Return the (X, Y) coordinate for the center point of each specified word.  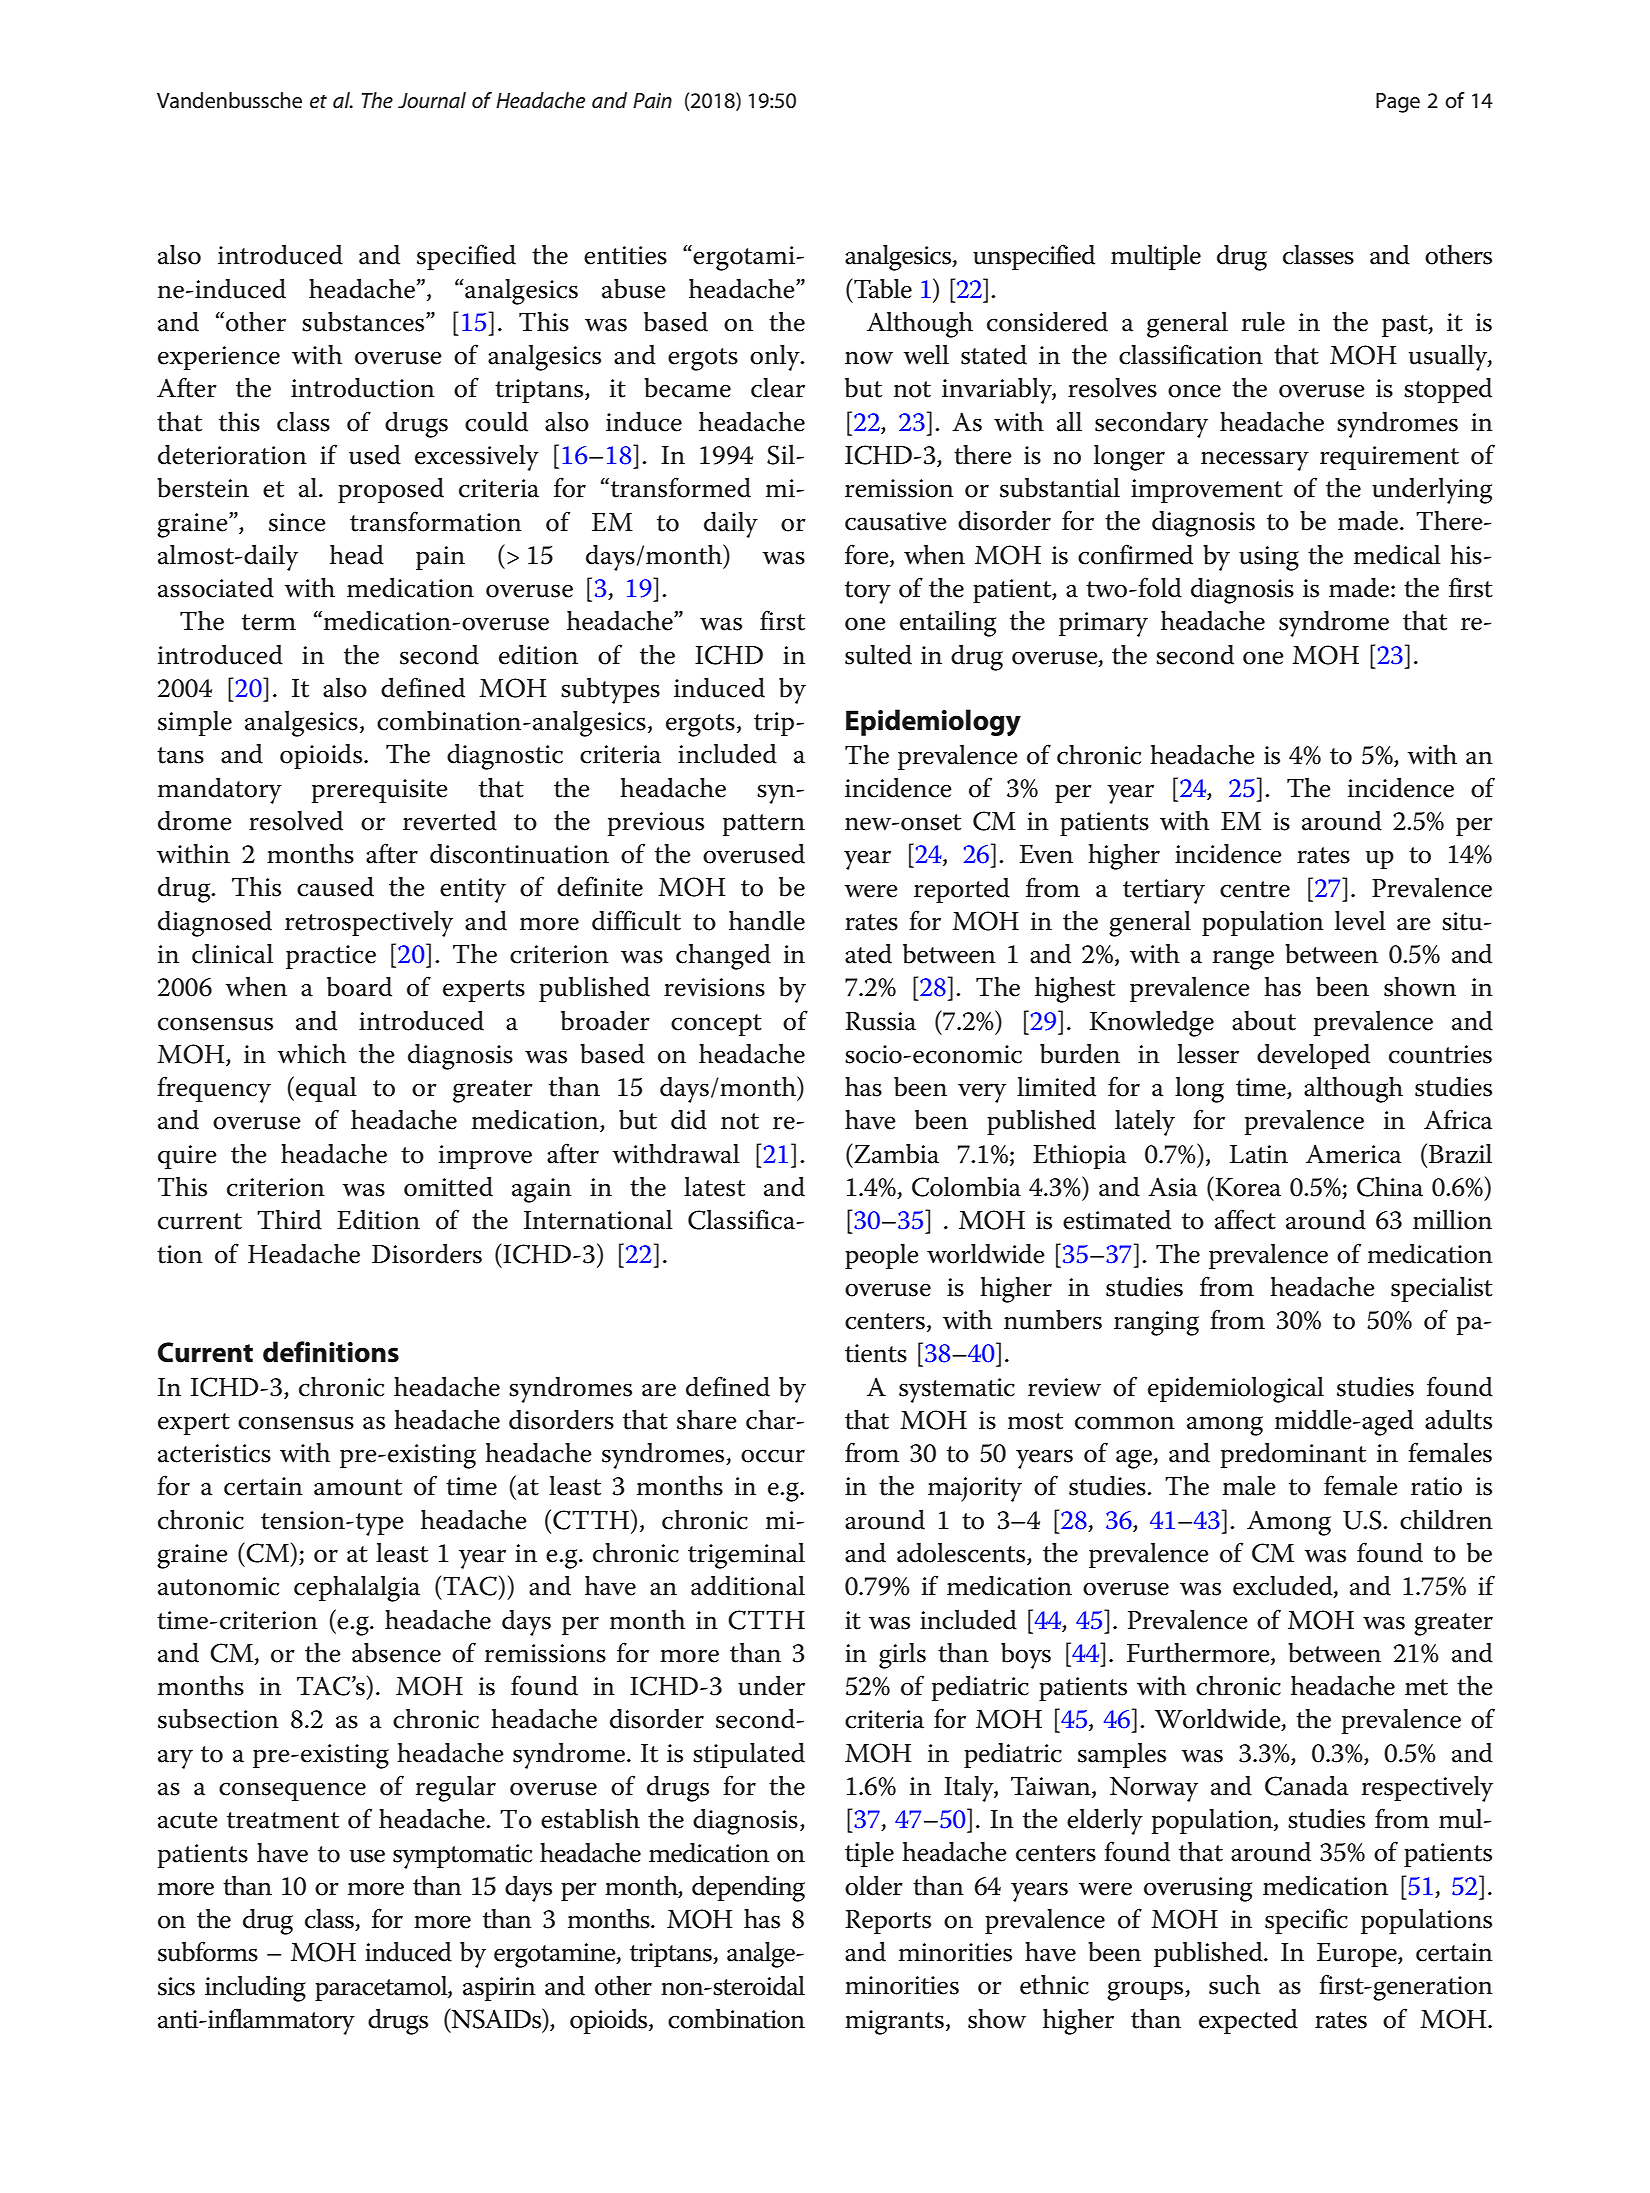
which (311, 1054)
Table (882, 288)
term (269, 622)
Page (1398, 103)
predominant (1293, 1455)
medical (1397, 555)
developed (1313, 1056)
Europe (1358, 1955)
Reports (888, 1922)
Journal (432, 100)
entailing (948, 624)
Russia (880, 1021)
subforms (208, 1951)
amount (358, 1487)
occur (773, 1456)
